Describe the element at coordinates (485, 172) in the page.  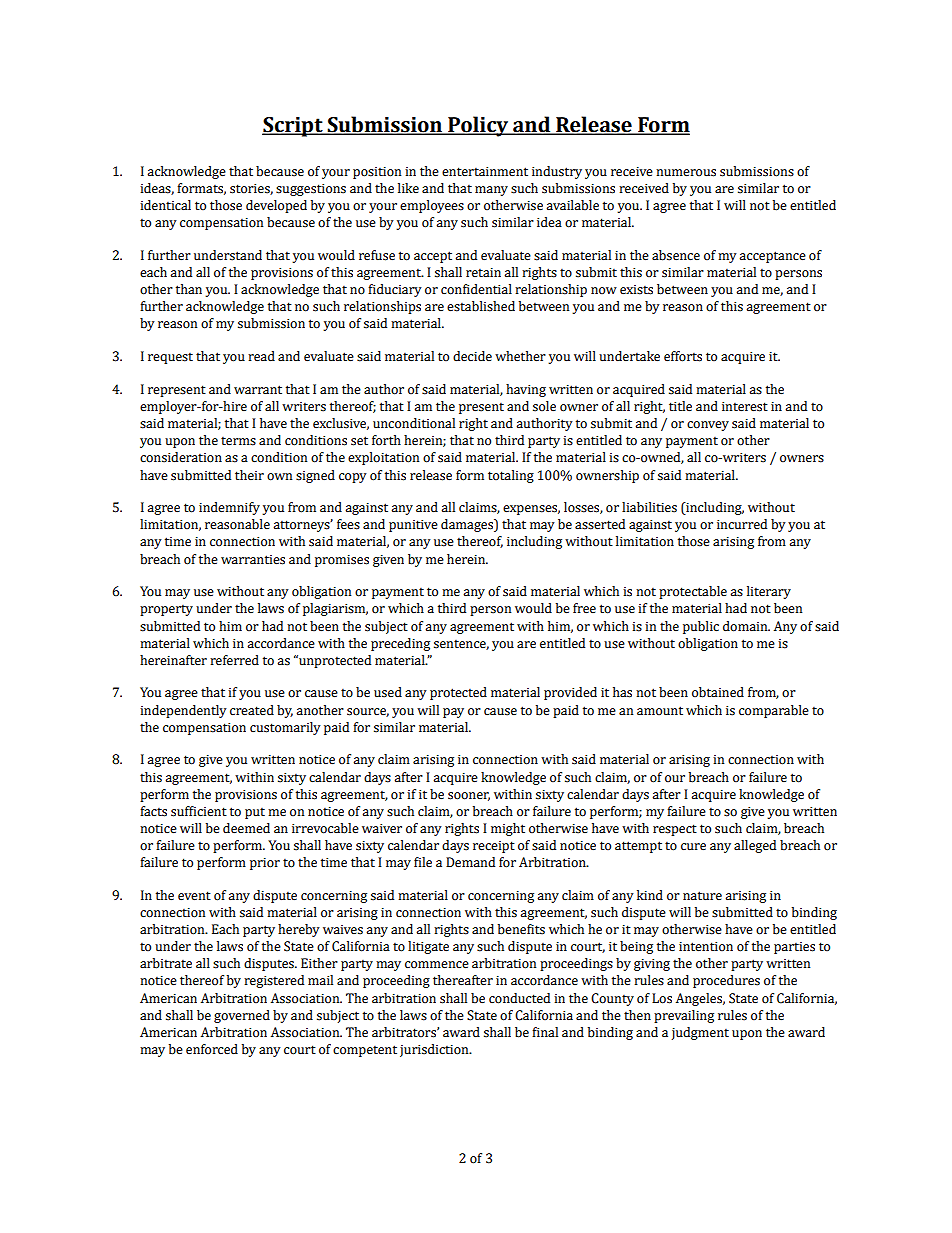
I see `entertainment` at that location.
